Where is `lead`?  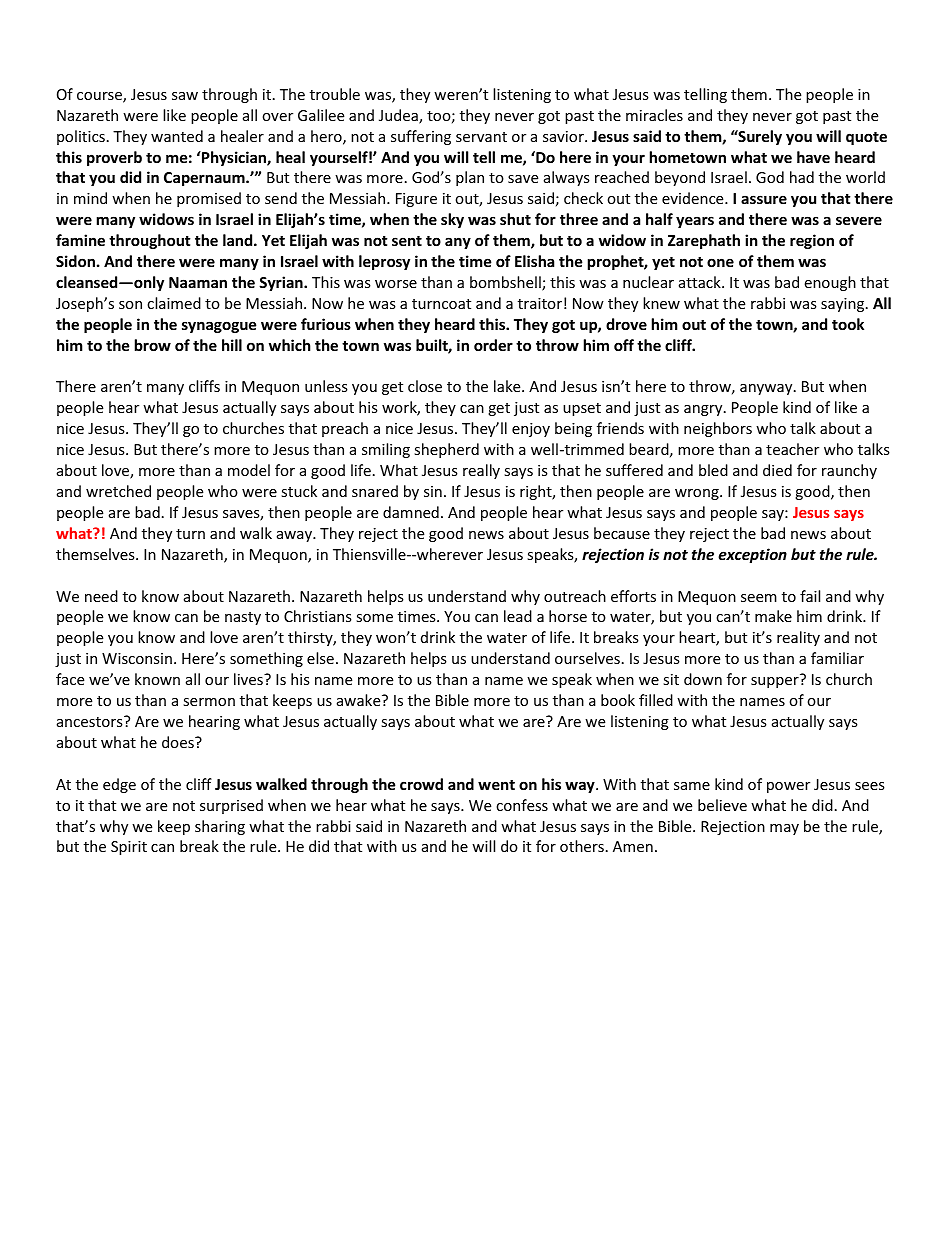
lead is located at coordinates (518, 616).
